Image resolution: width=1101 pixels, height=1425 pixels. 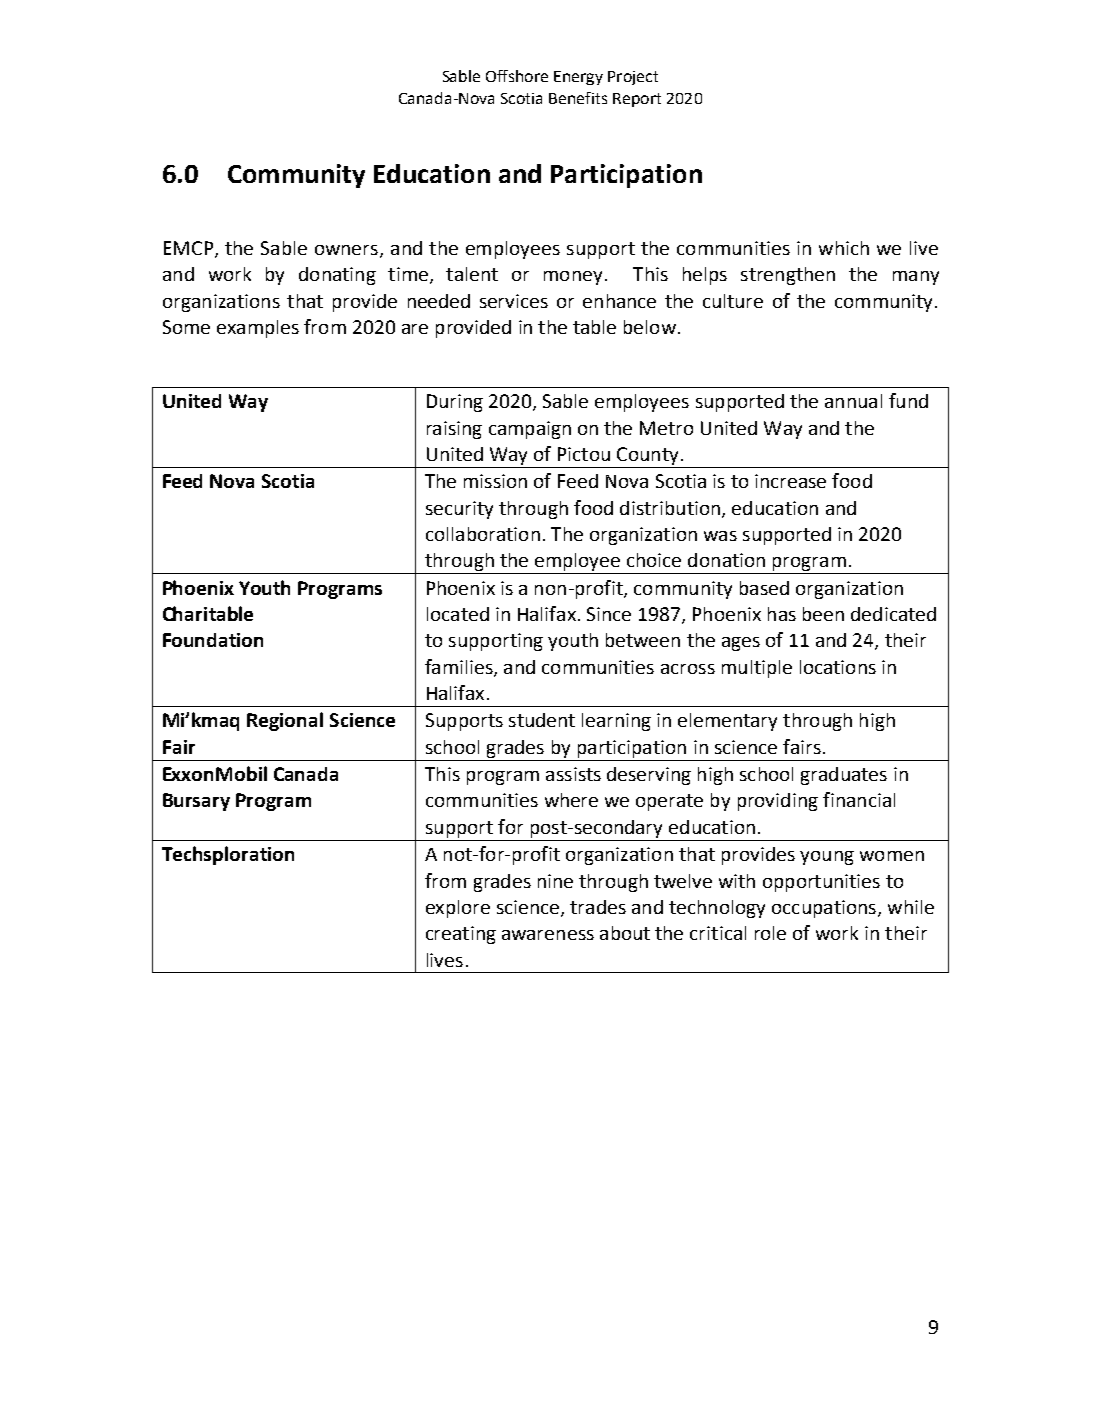 I want to click on Report, so click(x=637, y=100).
